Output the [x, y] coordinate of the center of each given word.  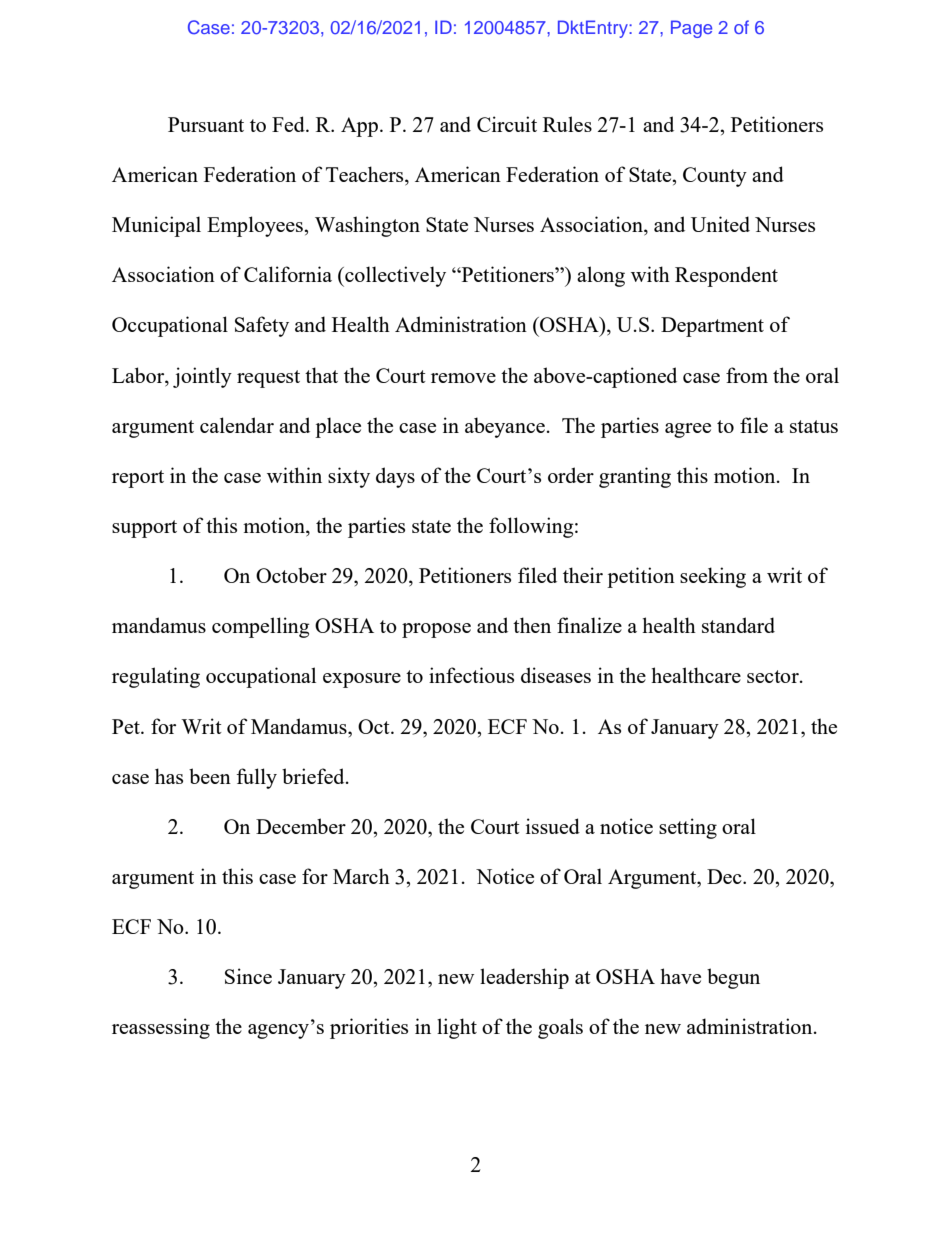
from [747, 375]
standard [738, 625]
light [457, 1028]
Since [248, 976]
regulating [156, 677]
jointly [202, 377]
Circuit [507, 124]
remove [463, 378]
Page [691, 29]
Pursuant [206, 124]
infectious [471, 675]
